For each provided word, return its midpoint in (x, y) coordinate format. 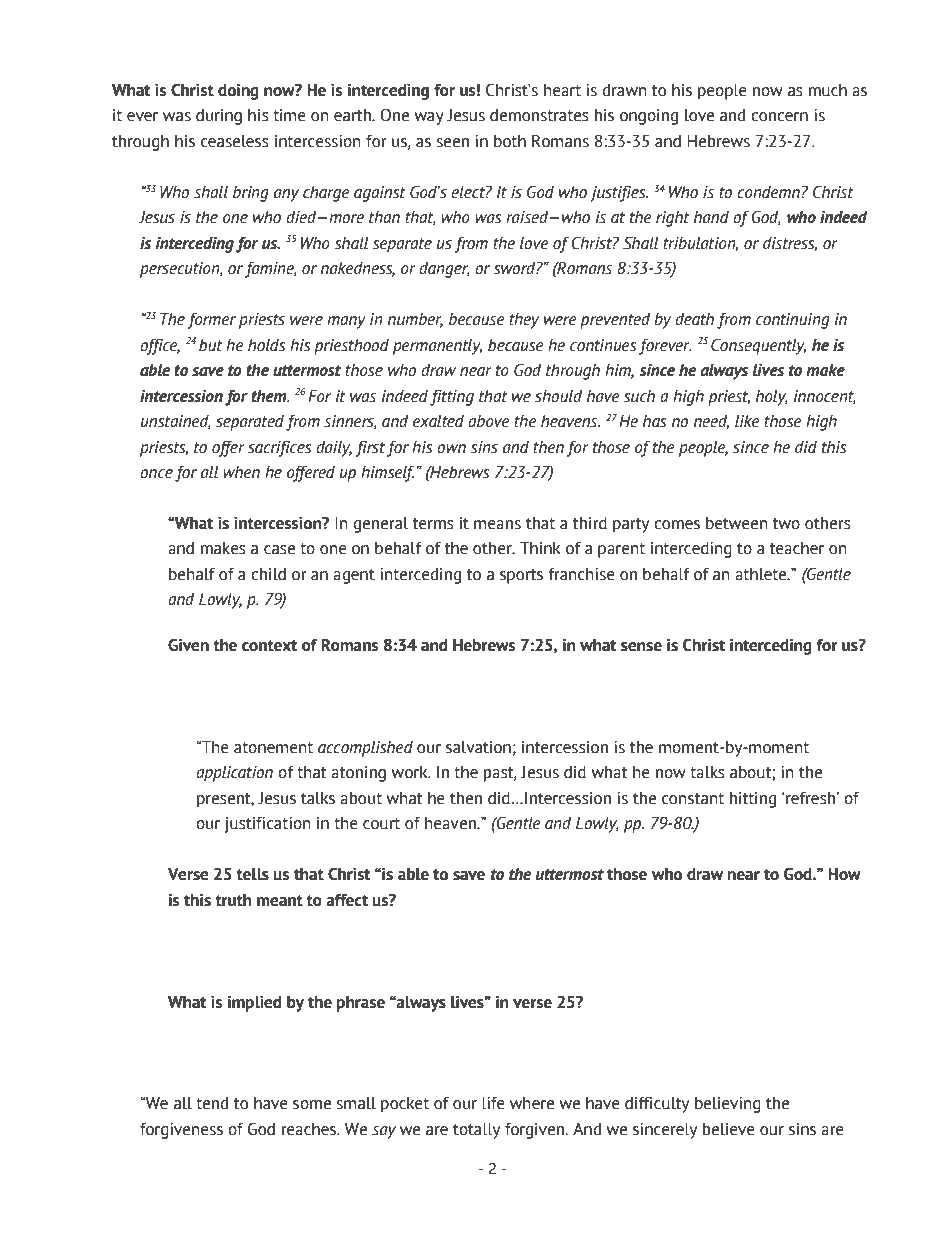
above (489, 421)
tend (212, 1103)
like (747, 421)
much (828, 90)
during (219, 117)
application (234, 774)
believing (728, 1105)
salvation (478, 747)
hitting (753, 800)
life (493, 1103)
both (510, 141)
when (241, 472)
